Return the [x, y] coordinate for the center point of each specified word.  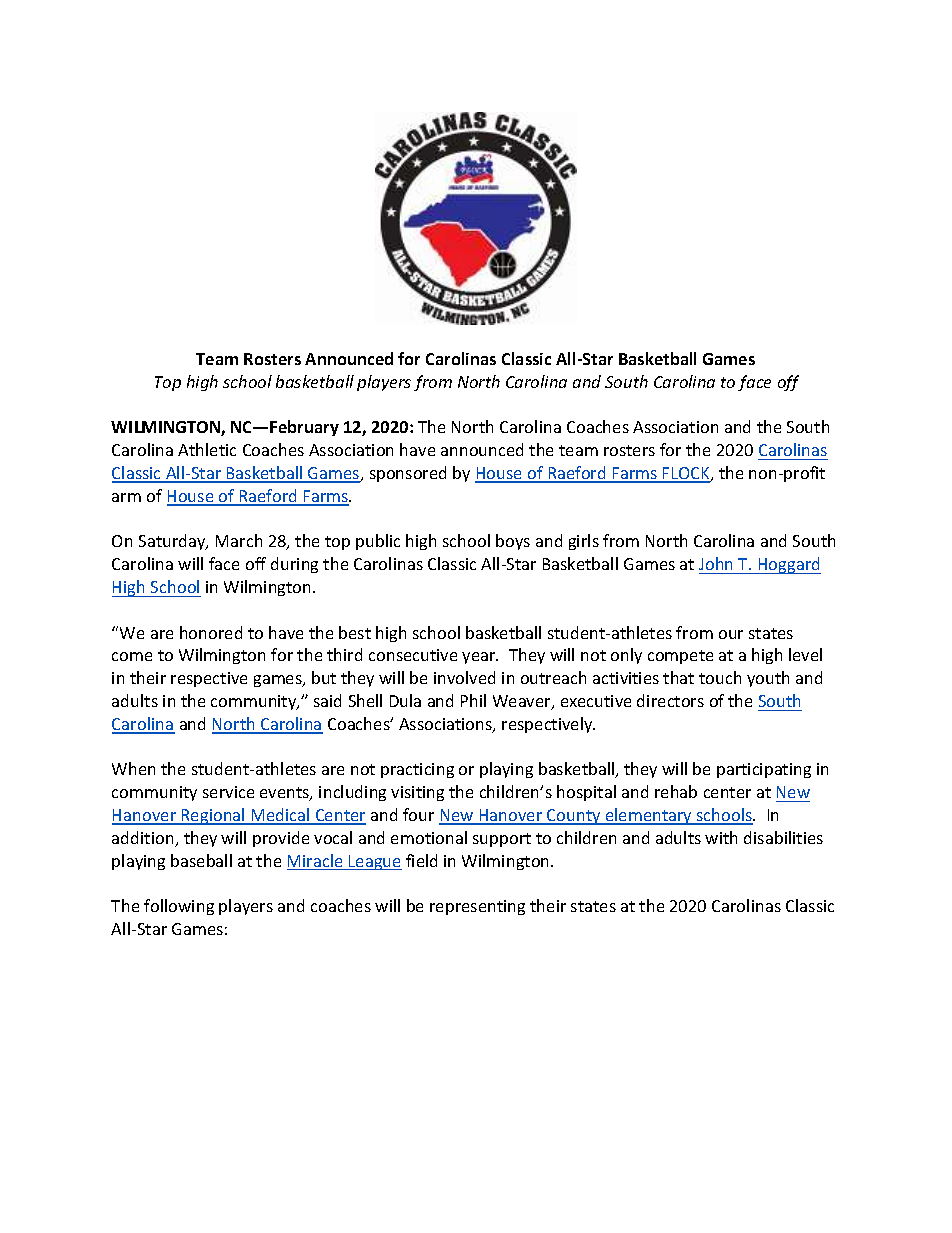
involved [464, 677]
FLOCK [686, 474]
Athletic [207, 449]
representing [477, 907]
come [132, 656]
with [721, 837]
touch [720, 677]
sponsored [408, 474]
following [179, 907]
